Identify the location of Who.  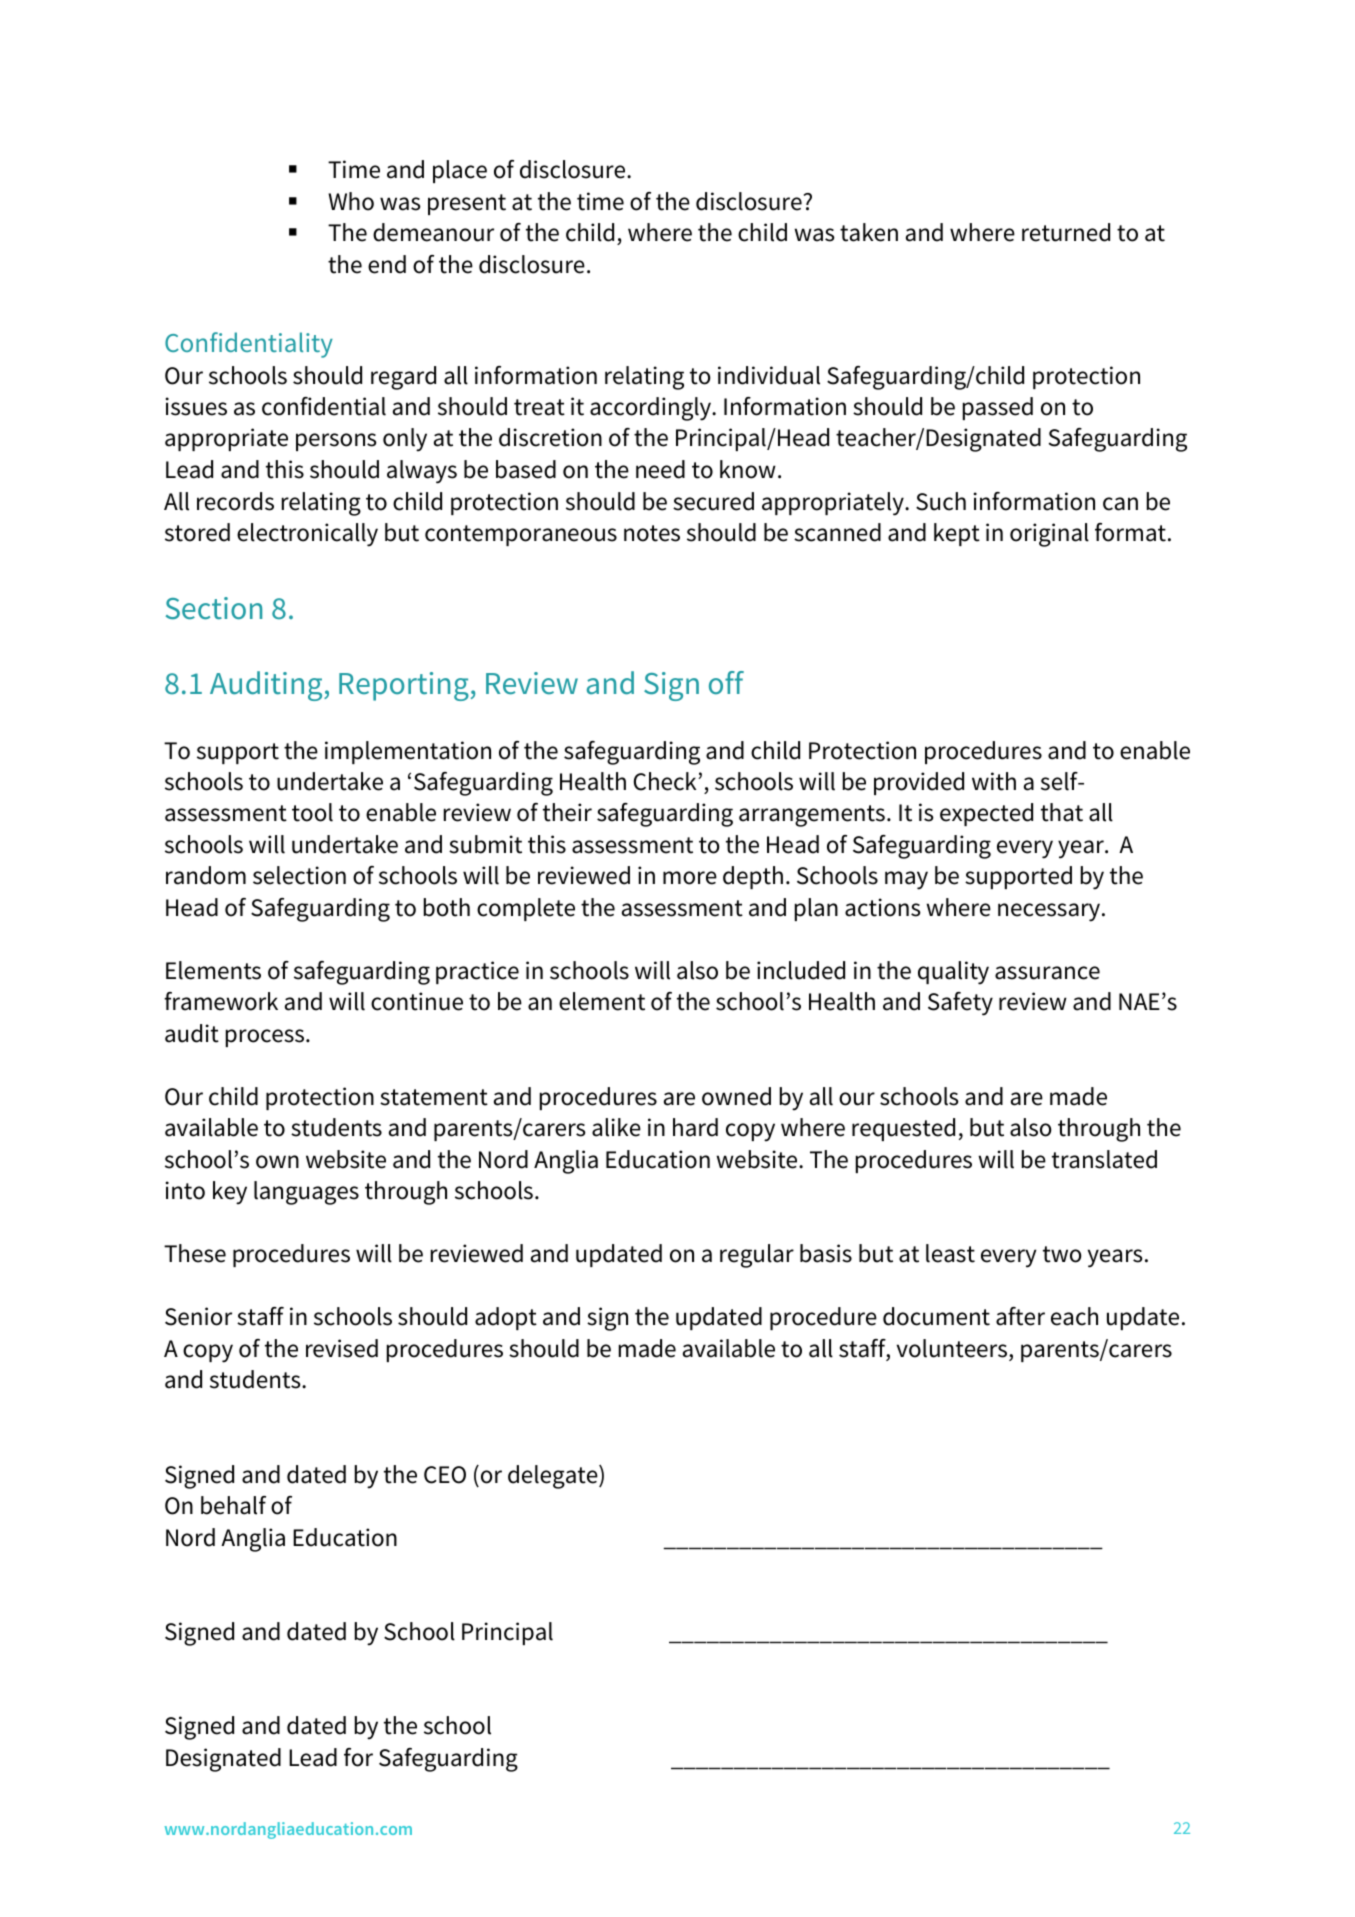
(351, 201).
